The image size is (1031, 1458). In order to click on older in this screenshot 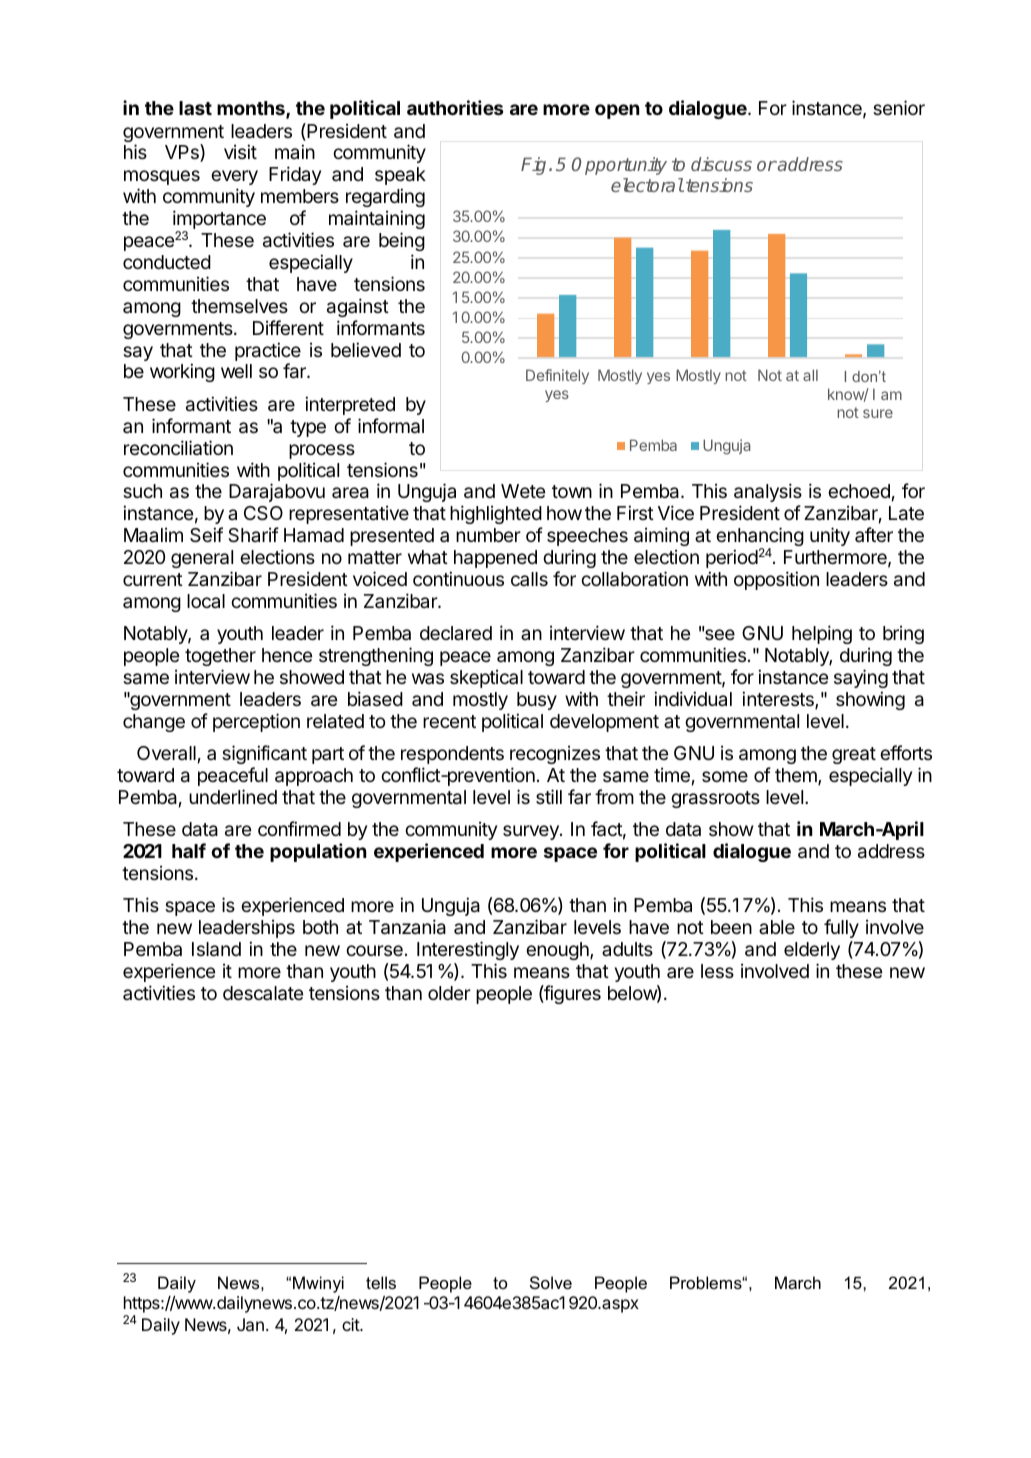, I will do `click(449, 993)`.
